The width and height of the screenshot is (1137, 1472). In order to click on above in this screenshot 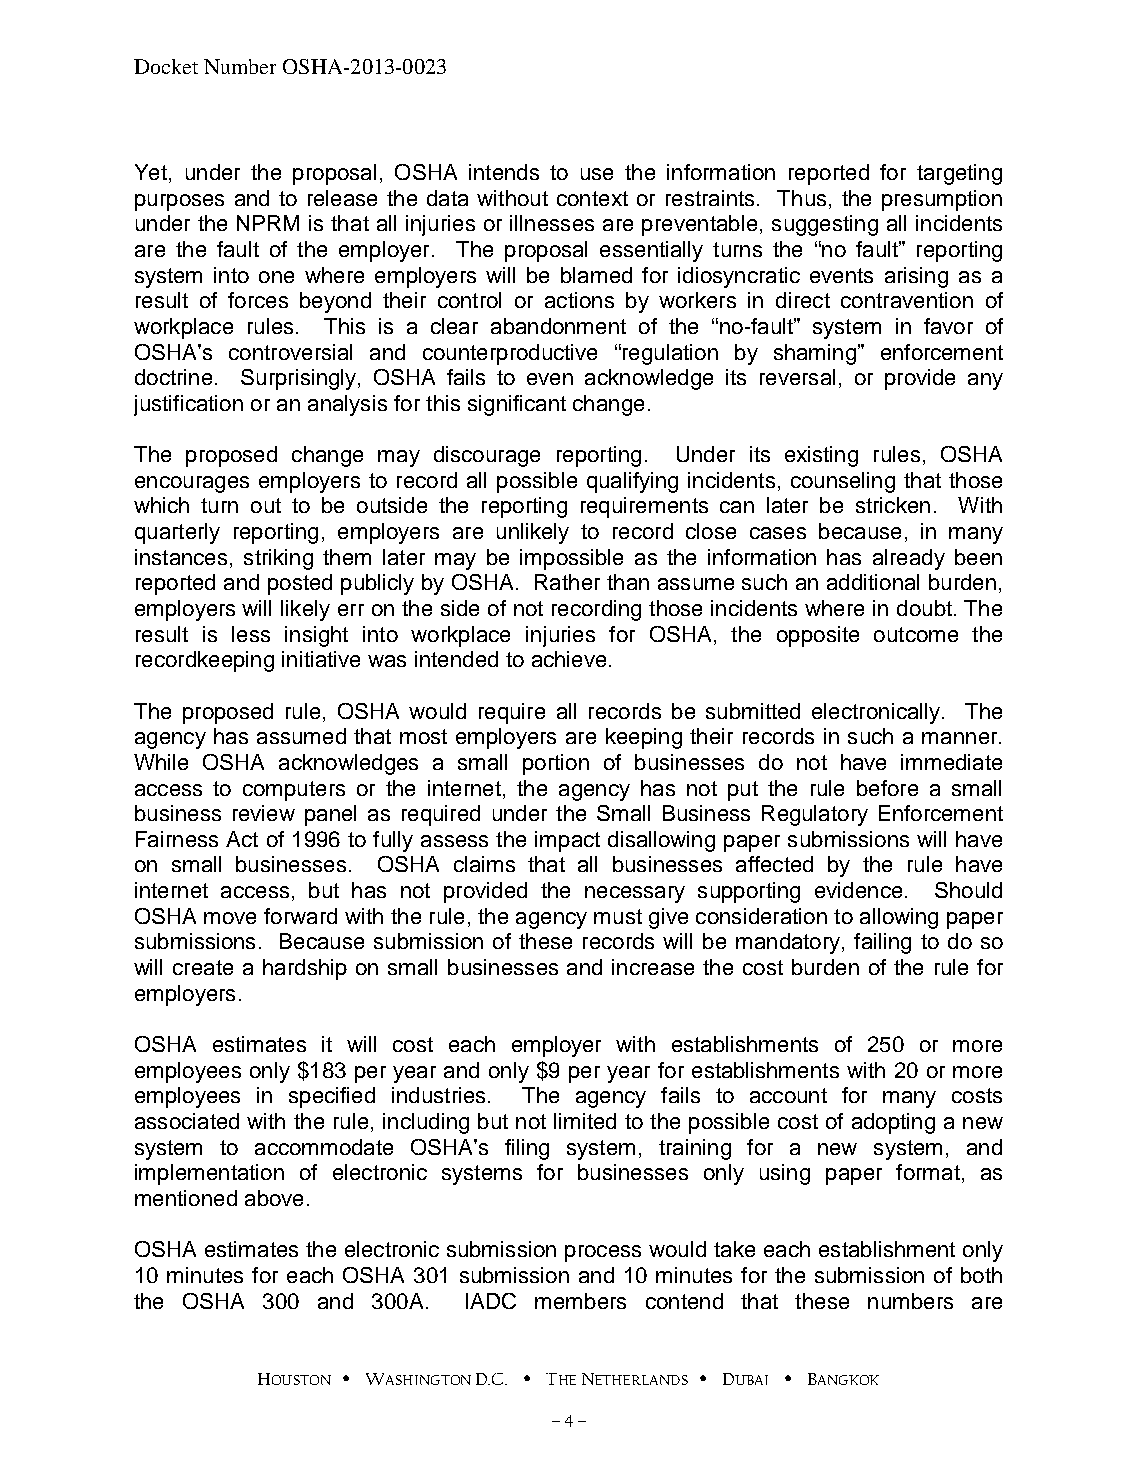, I will do `click(274, 1198)`.
